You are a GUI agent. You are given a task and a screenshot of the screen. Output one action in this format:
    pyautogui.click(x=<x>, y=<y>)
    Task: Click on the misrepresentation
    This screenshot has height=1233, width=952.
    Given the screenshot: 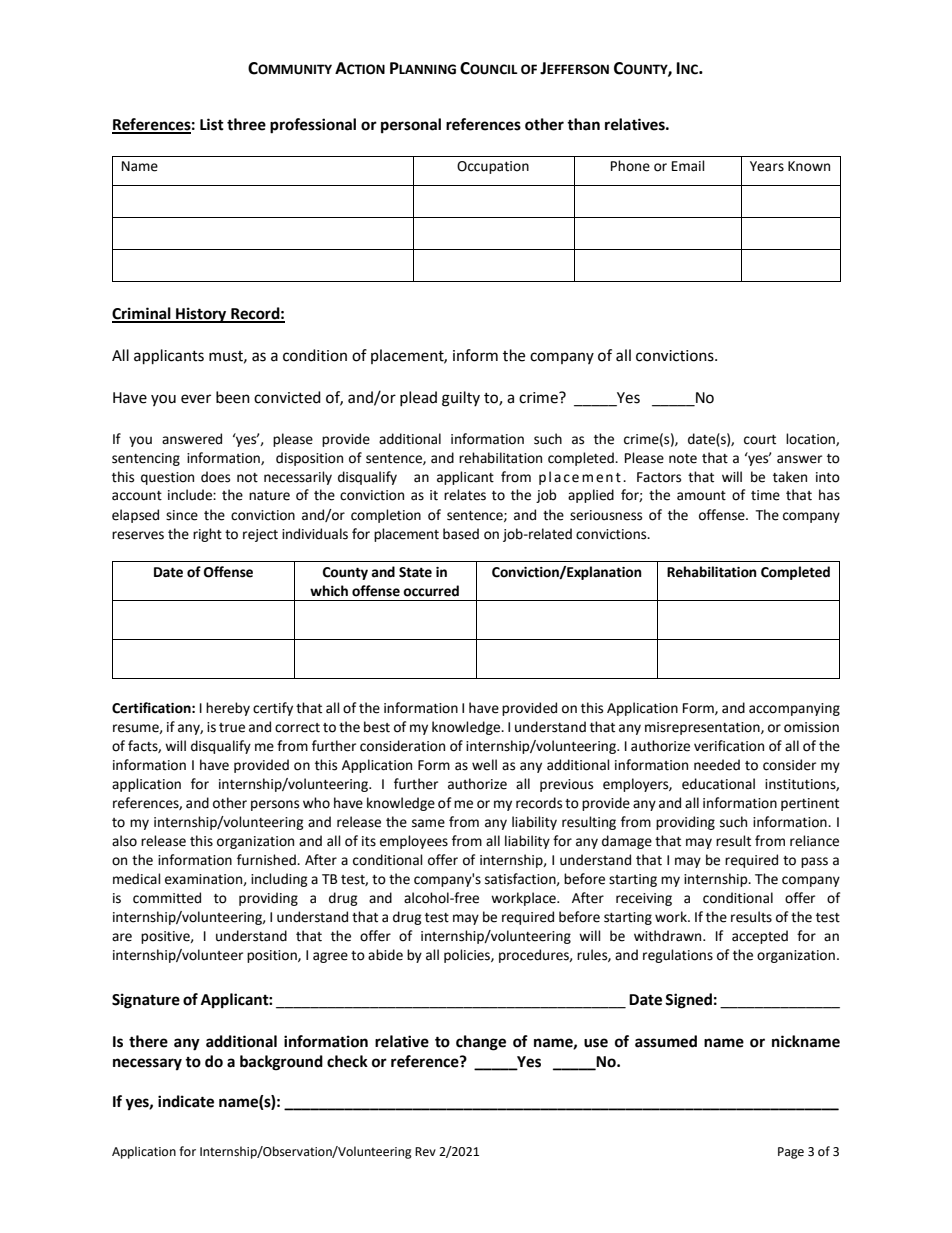 What is the action you would take?
    pyautogui.click(x=703, y=728)
